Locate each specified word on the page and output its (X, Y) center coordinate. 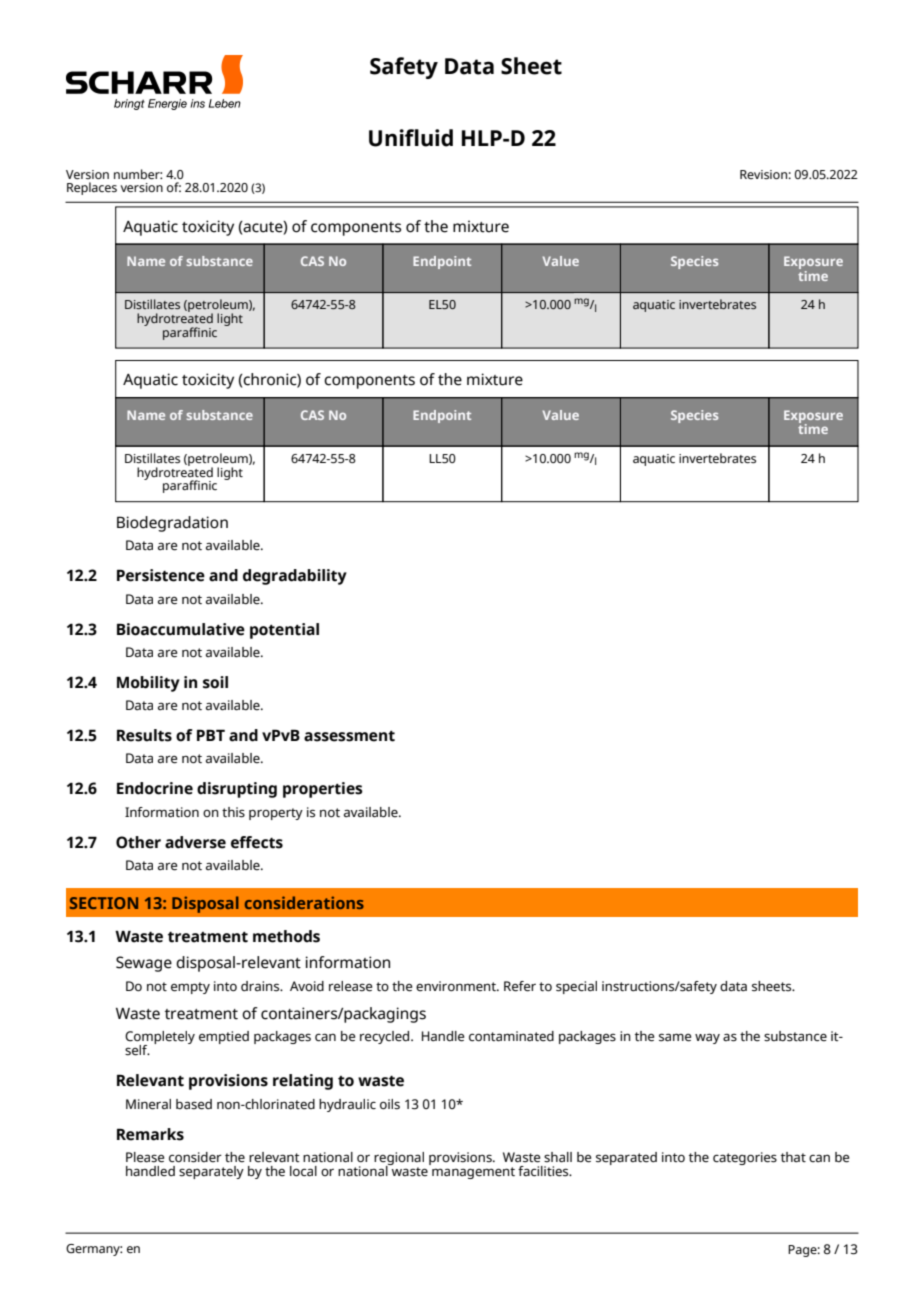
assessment (349, 736)
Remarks (150, 1134)
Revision (763, 175)
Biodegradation (172, 524)
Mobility (148, 684)
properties (323, 790)
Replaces (92, 188)
